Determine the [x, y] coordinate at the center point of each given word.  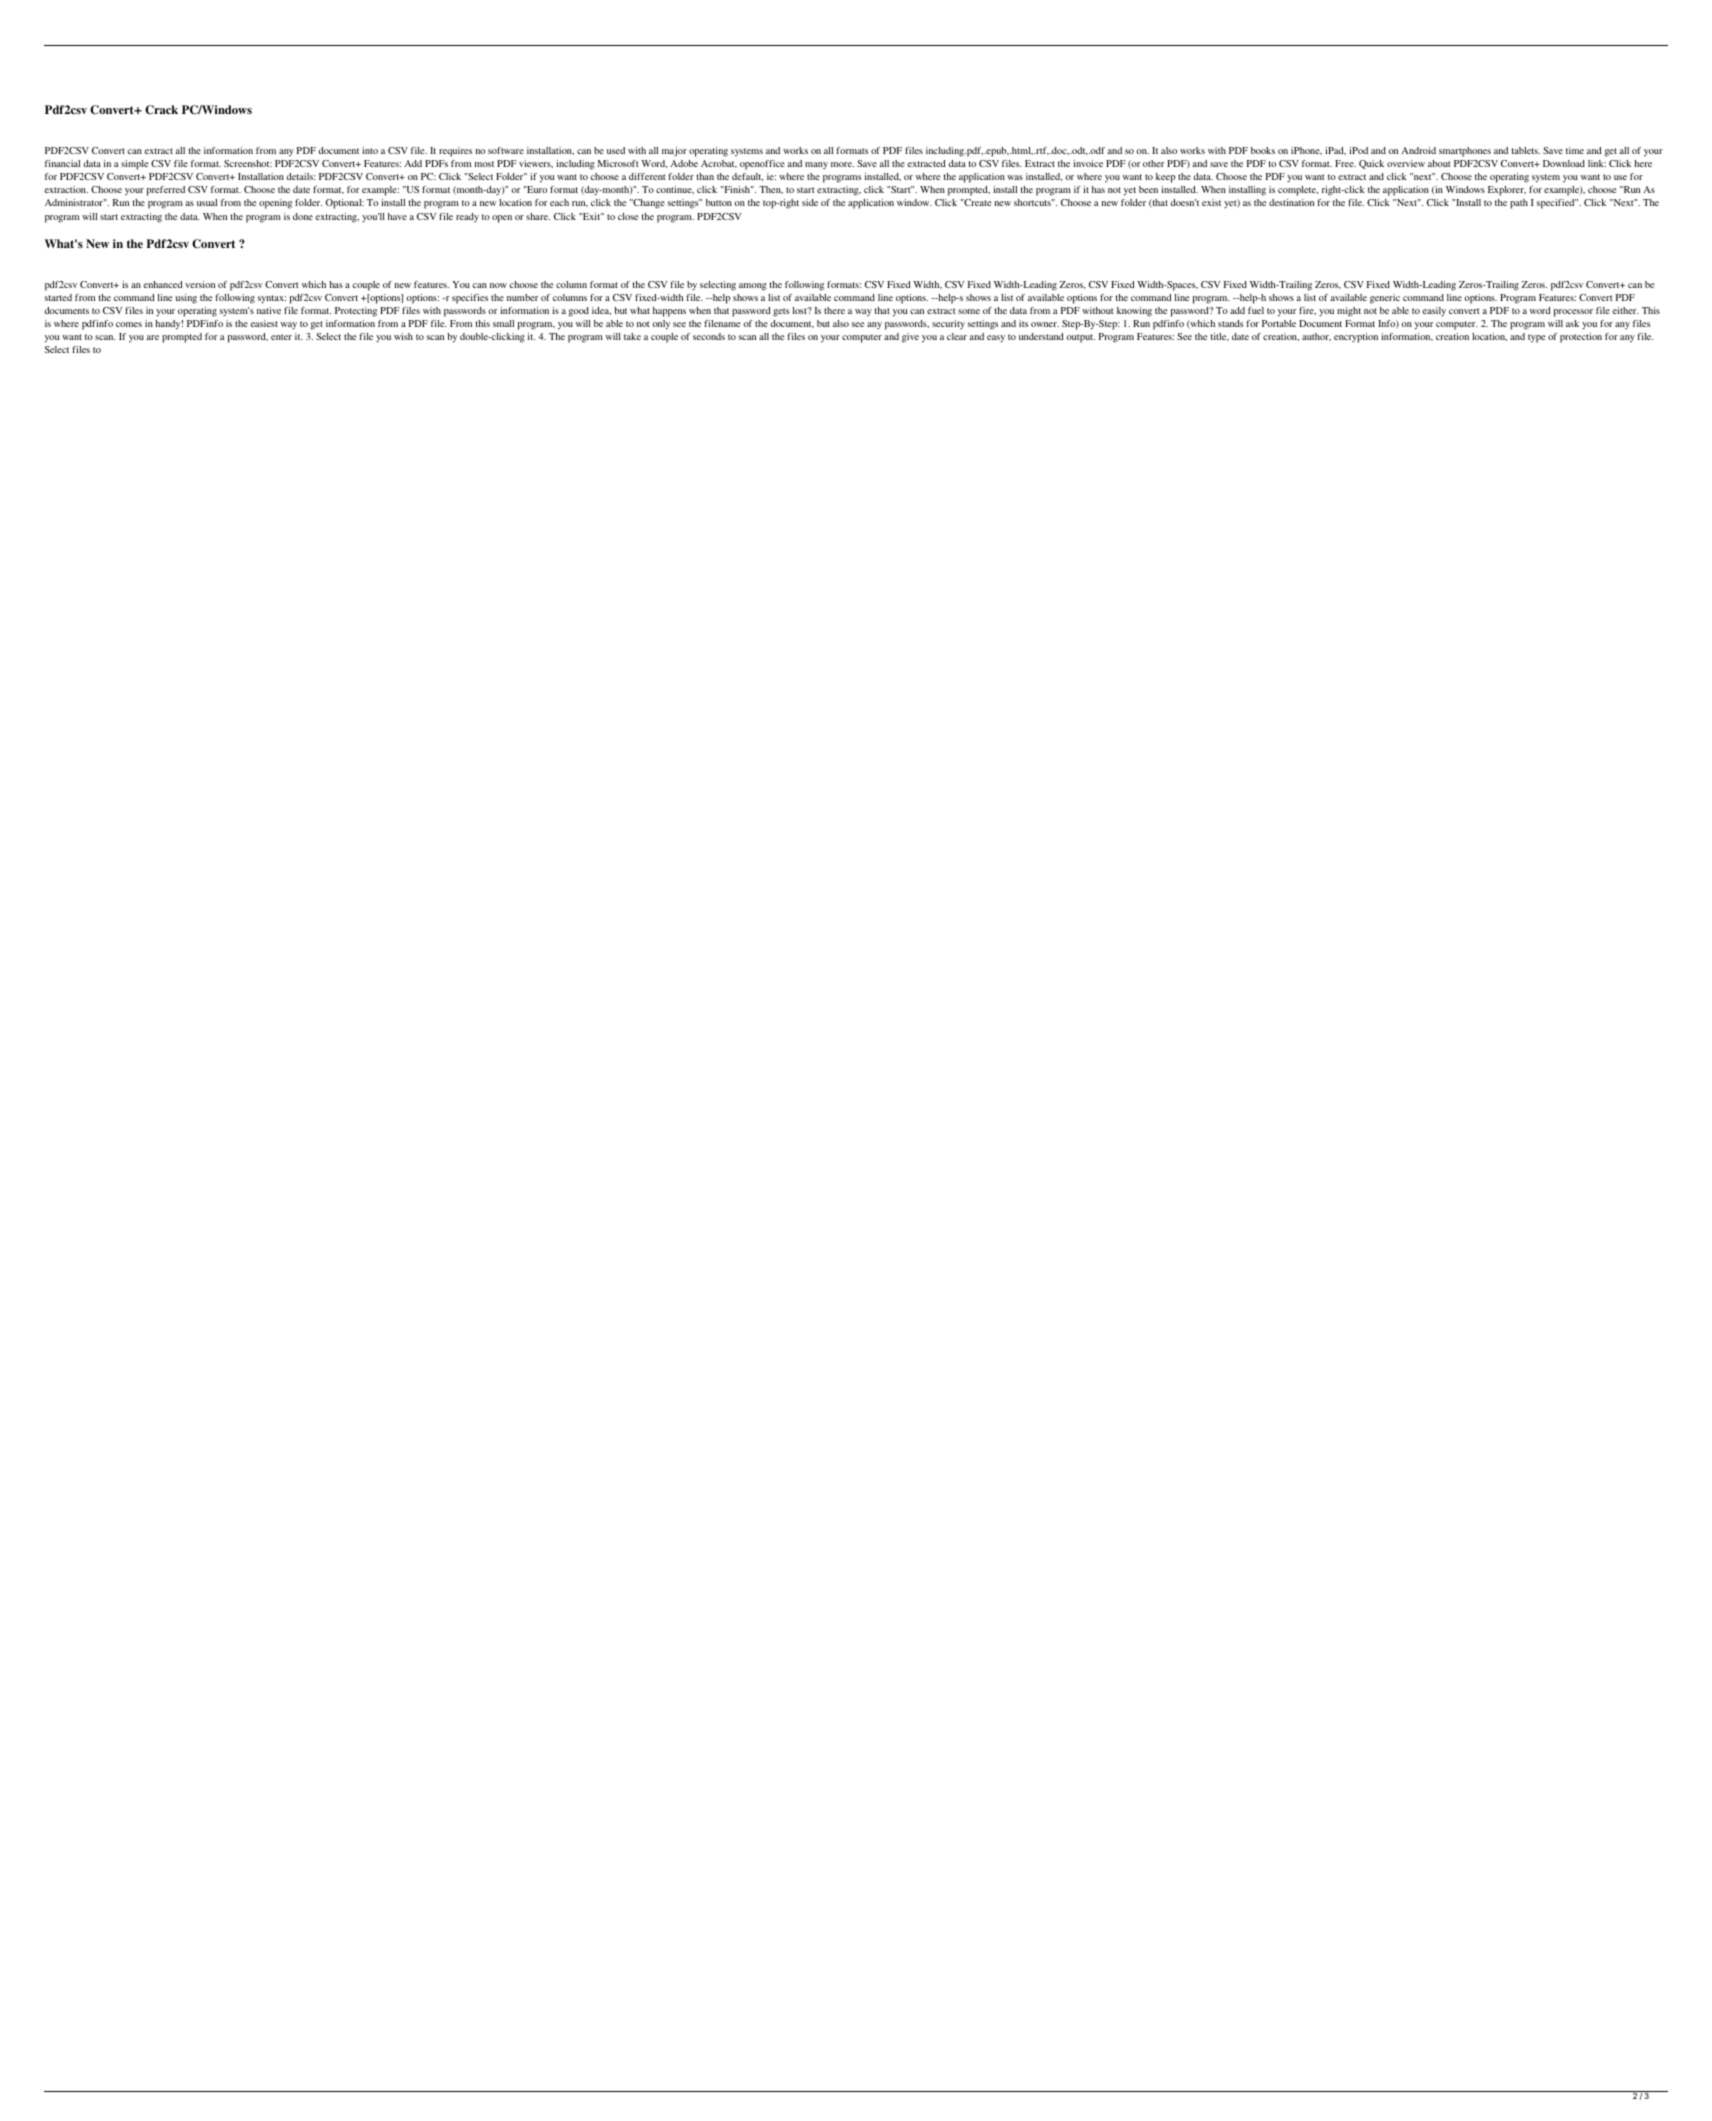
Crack [161, 110]
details [301, 176]
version [200, 284]
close [628, 216]
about [1439, 163]
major [674, 152]
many [816, 165]
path [1519, 204]
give [910, 338]
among [753, 287]
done [303, 216]
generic [1385, 299]
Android [1418, 150]
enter [281, 337]
